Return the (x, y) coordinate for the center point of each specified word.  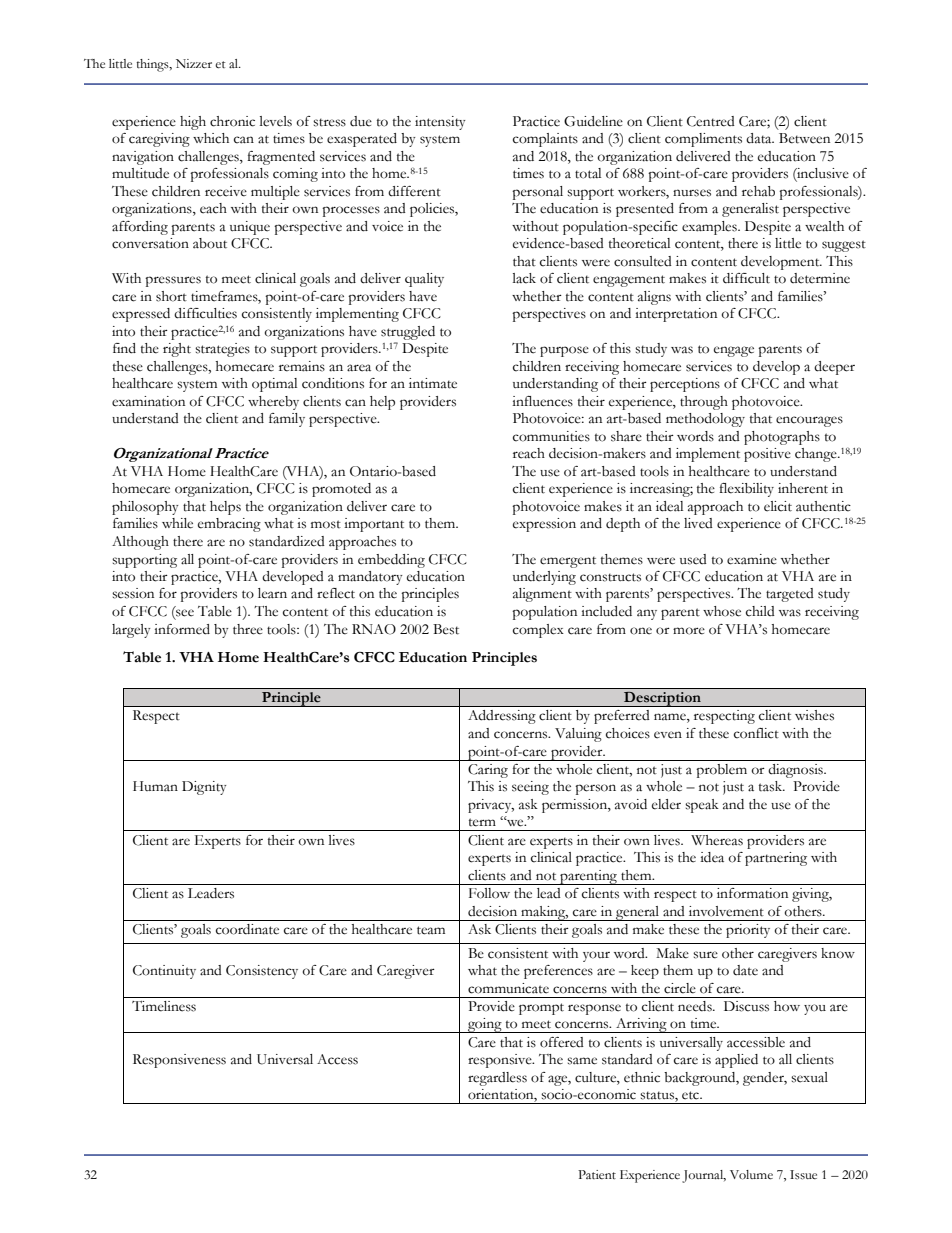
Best (446, 629)
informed (182, 629)
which (211, 138)
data (760, 138)
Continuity (164, 972)
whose (722, 611)
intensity (440, 123)
